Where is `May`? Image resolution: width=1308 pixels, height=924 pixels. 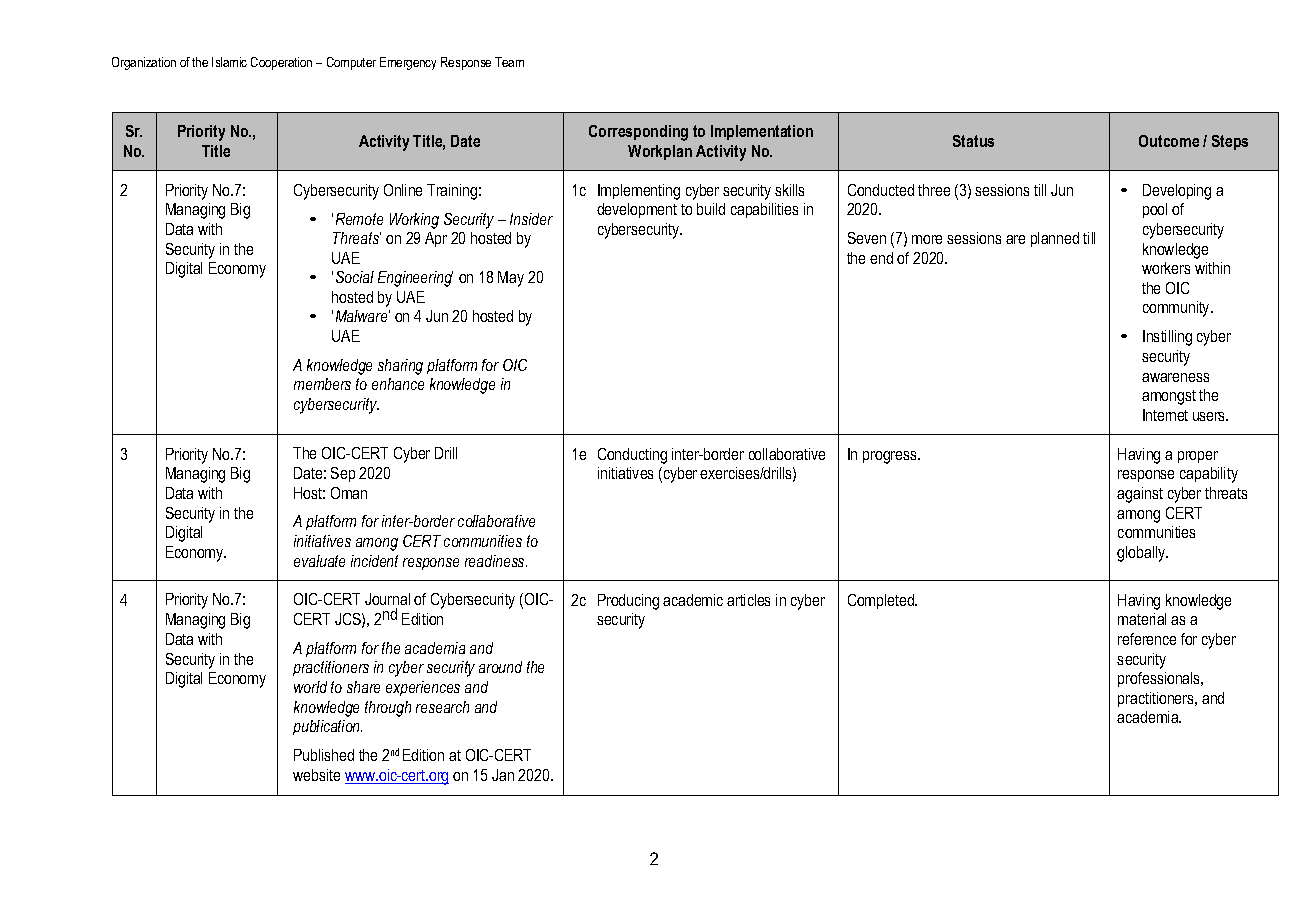
May is located at coordinates (511, 279).
